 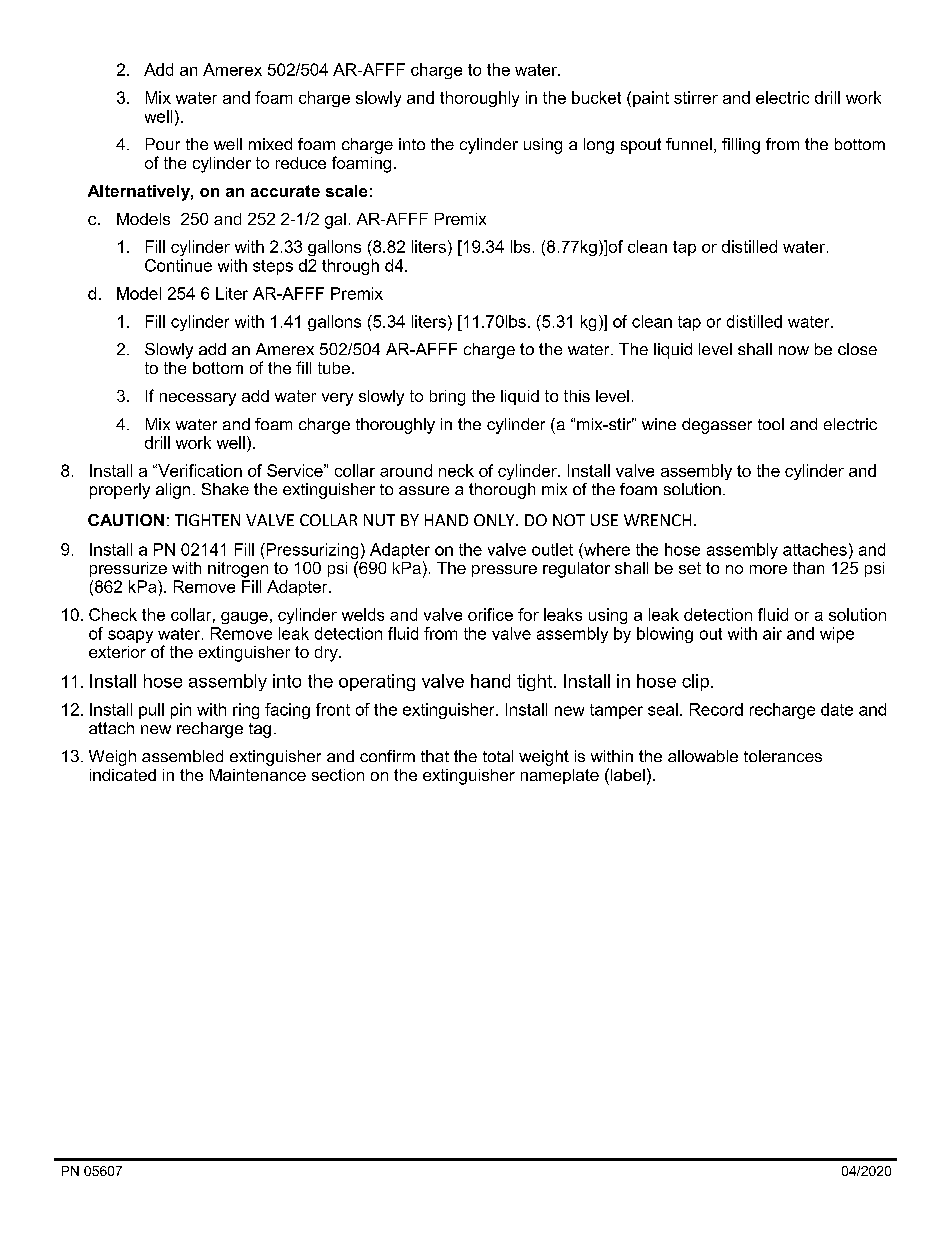 I want to click on funnel, so click(x=689, y=144).
